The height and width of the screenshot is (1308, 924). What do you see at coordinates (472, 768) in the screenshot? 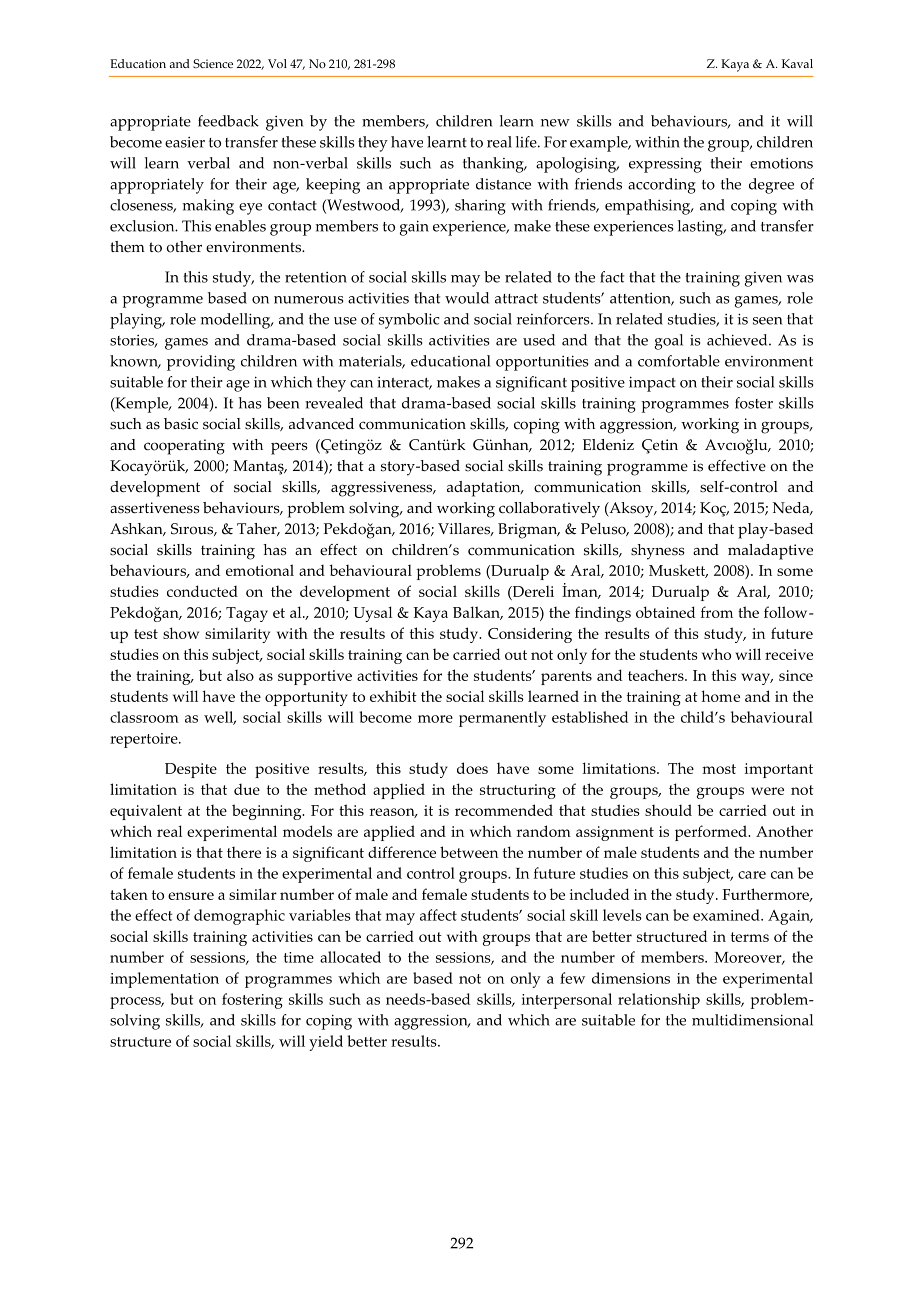
I see `does` at bounding box center [472, 768].
